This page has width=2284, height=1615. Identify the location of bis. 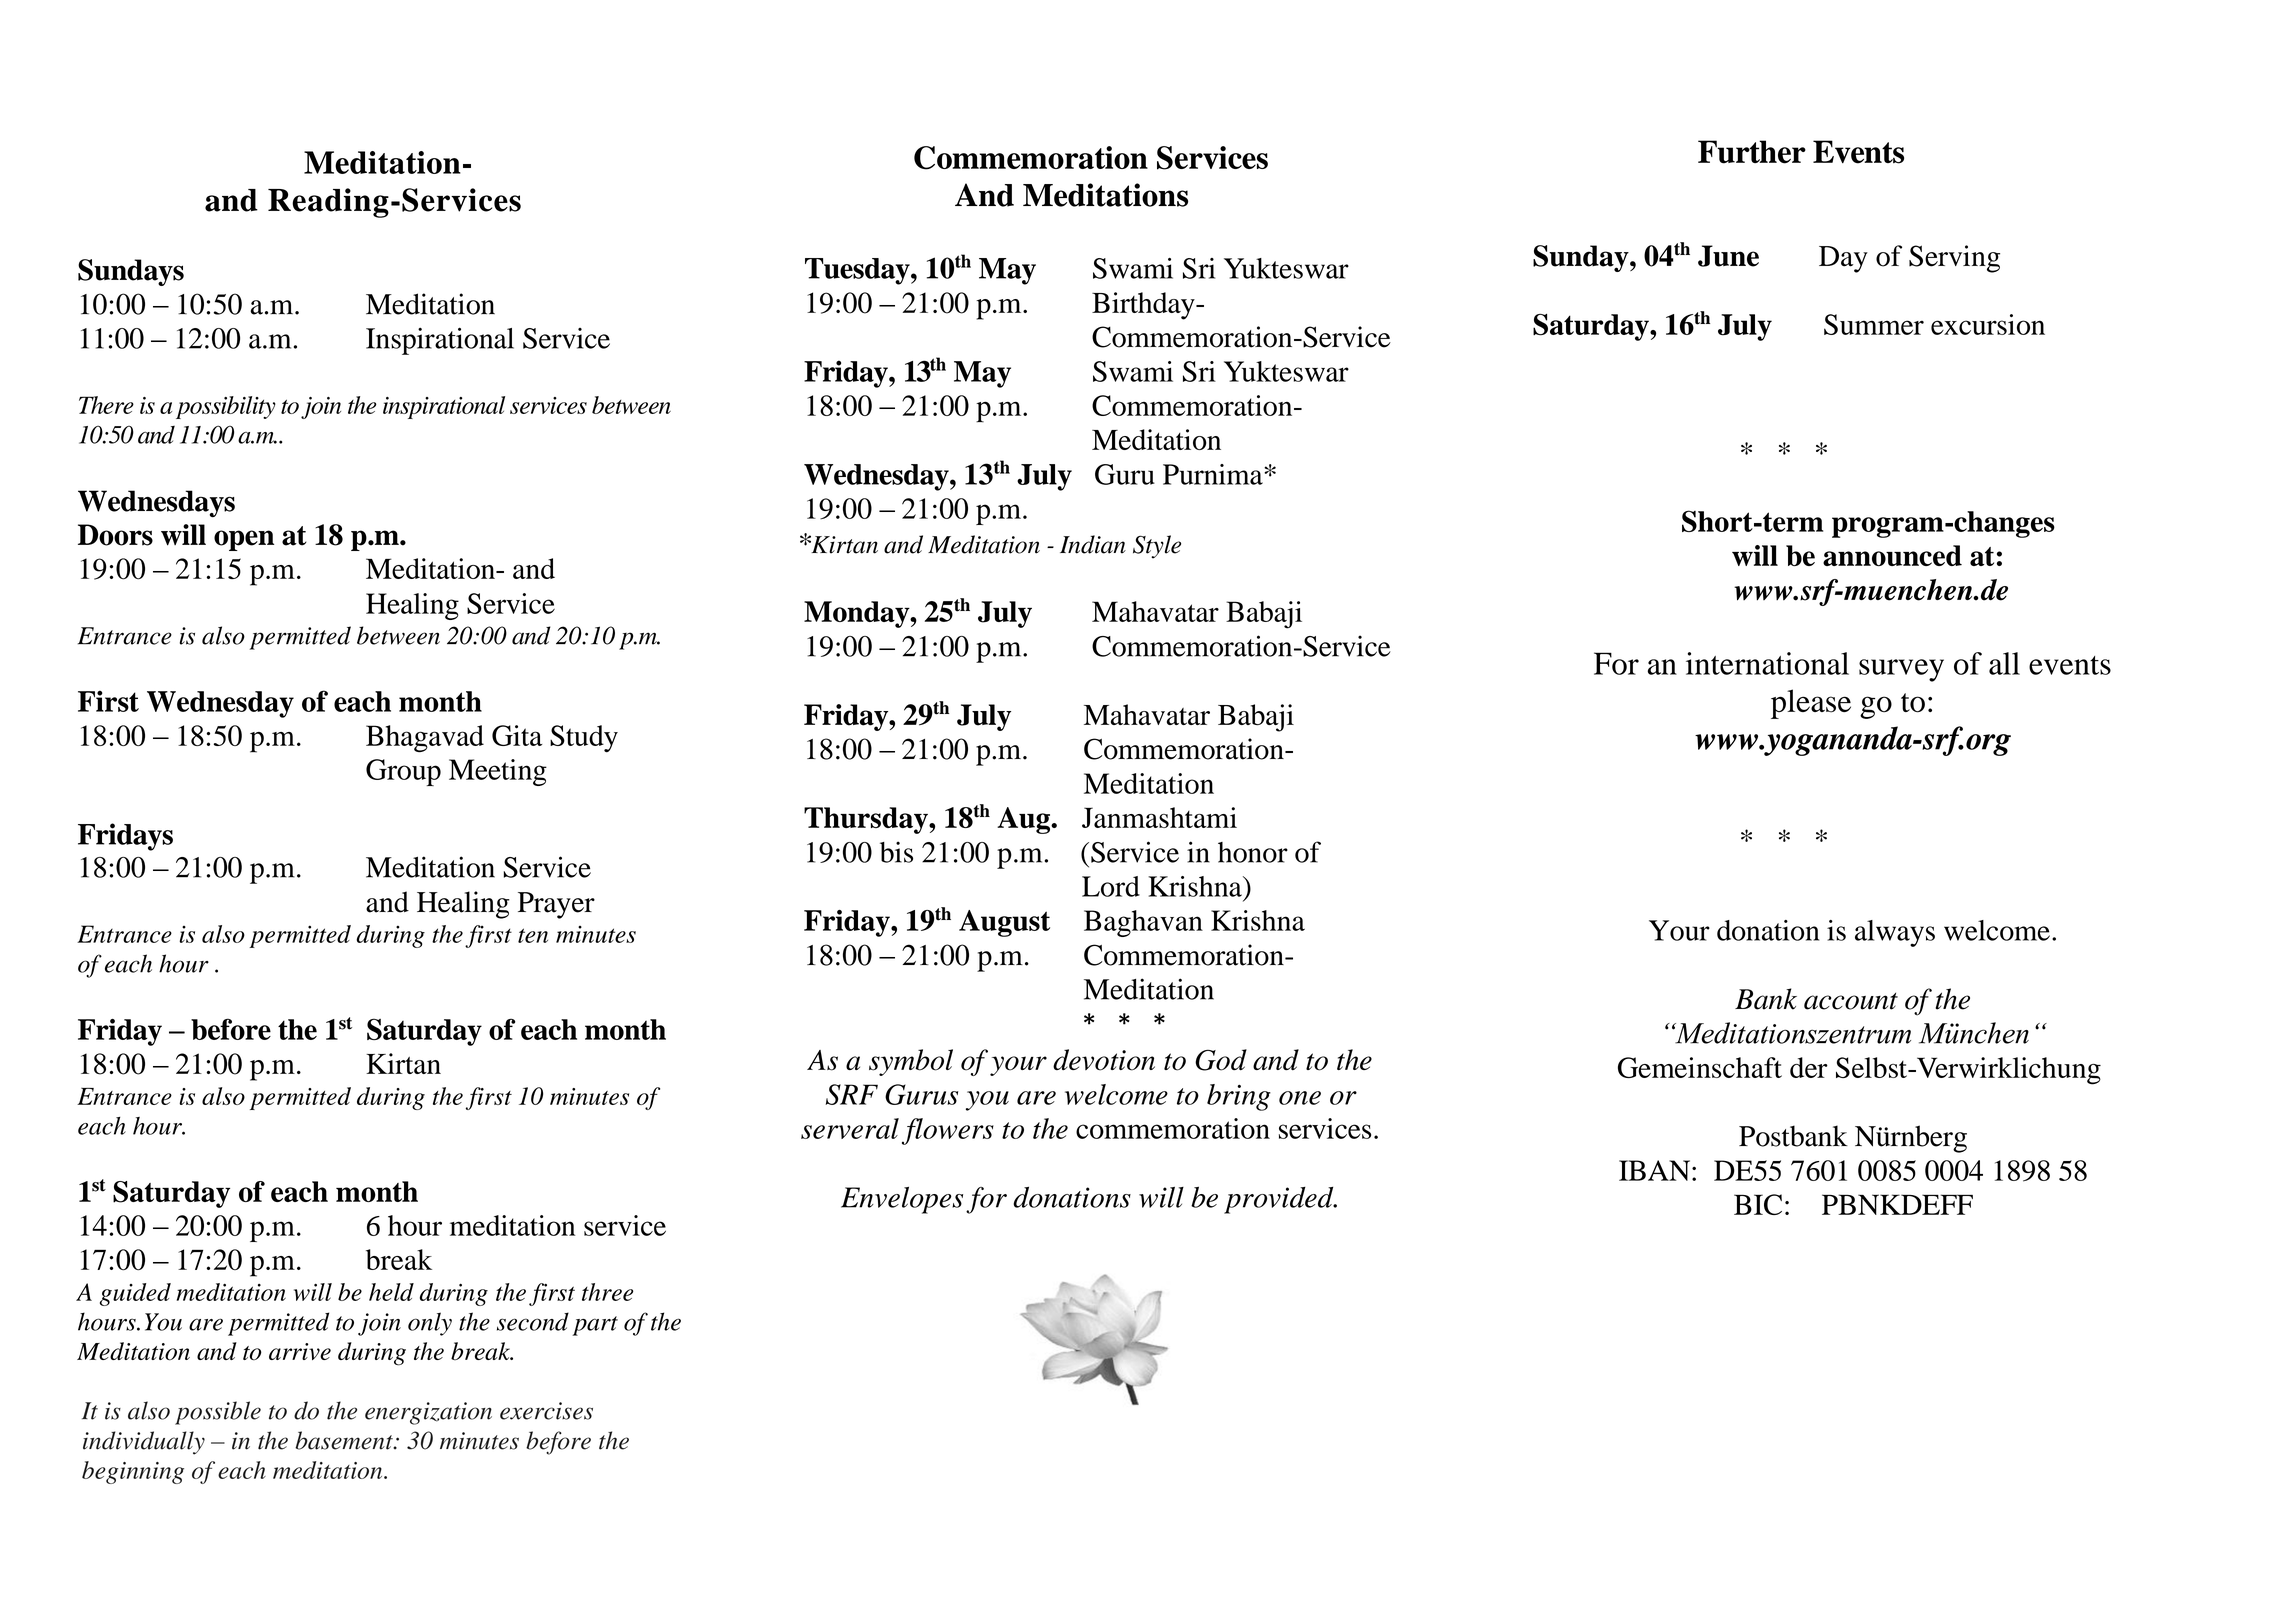
(896, 852).
